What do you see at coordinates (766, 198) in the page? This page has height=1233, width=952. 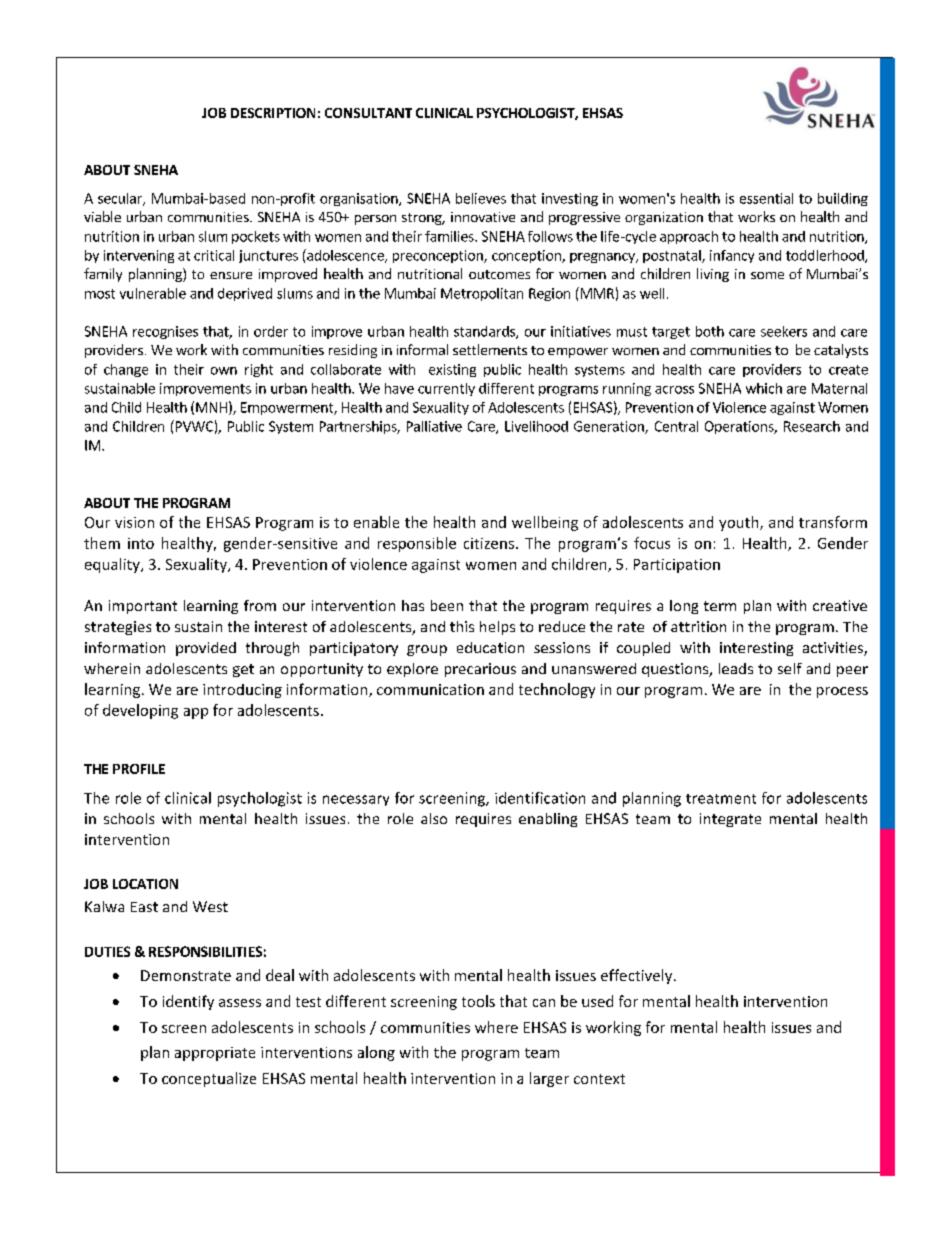 I see `essential` at bounding box center [766, 198].
